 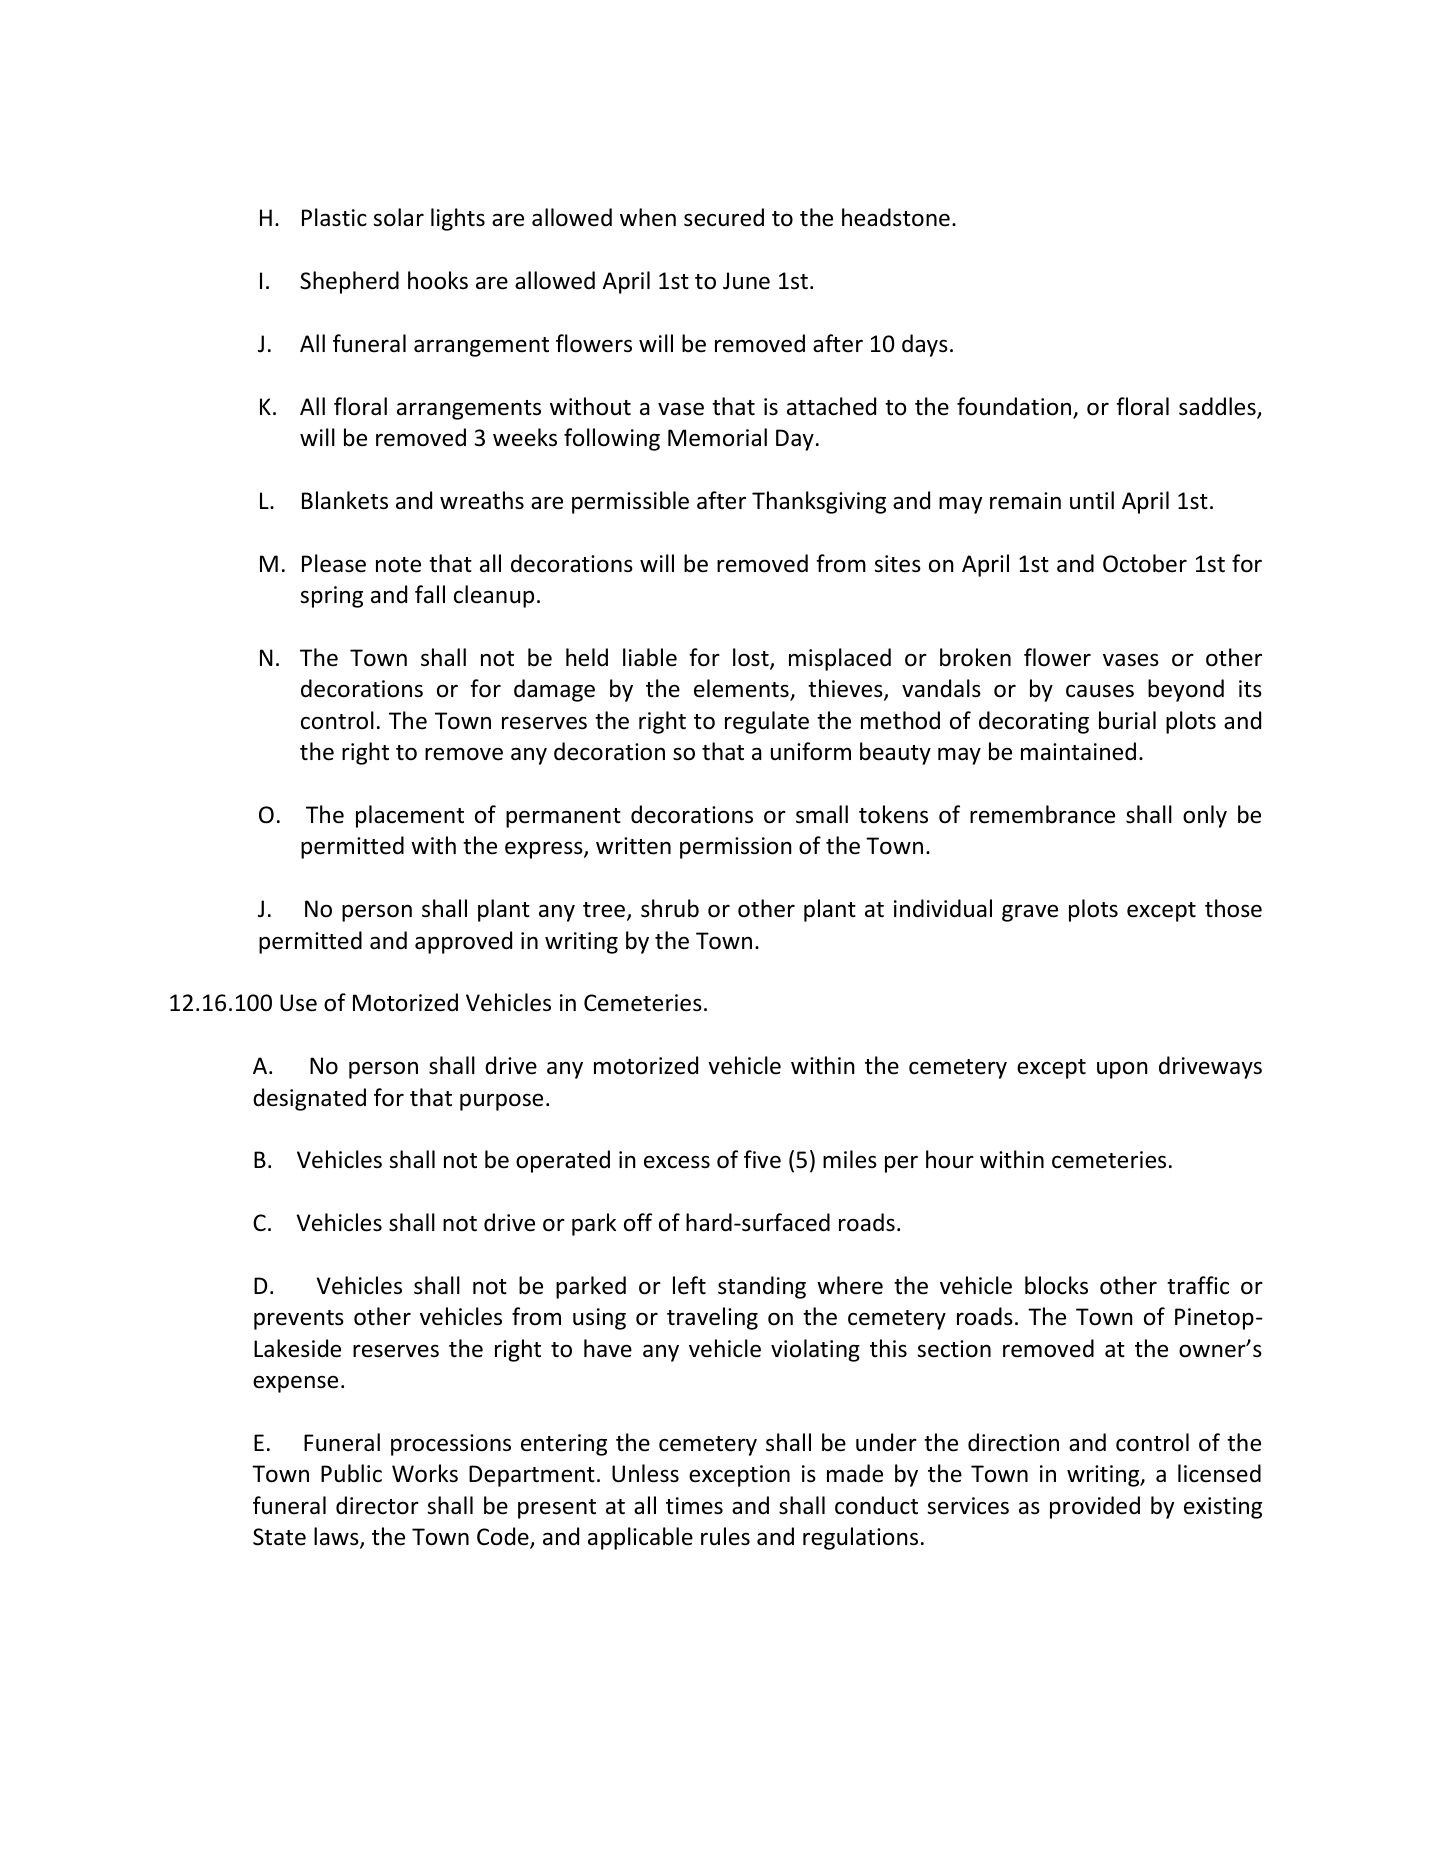 I want to click on June, so click(x=746, y=281).
